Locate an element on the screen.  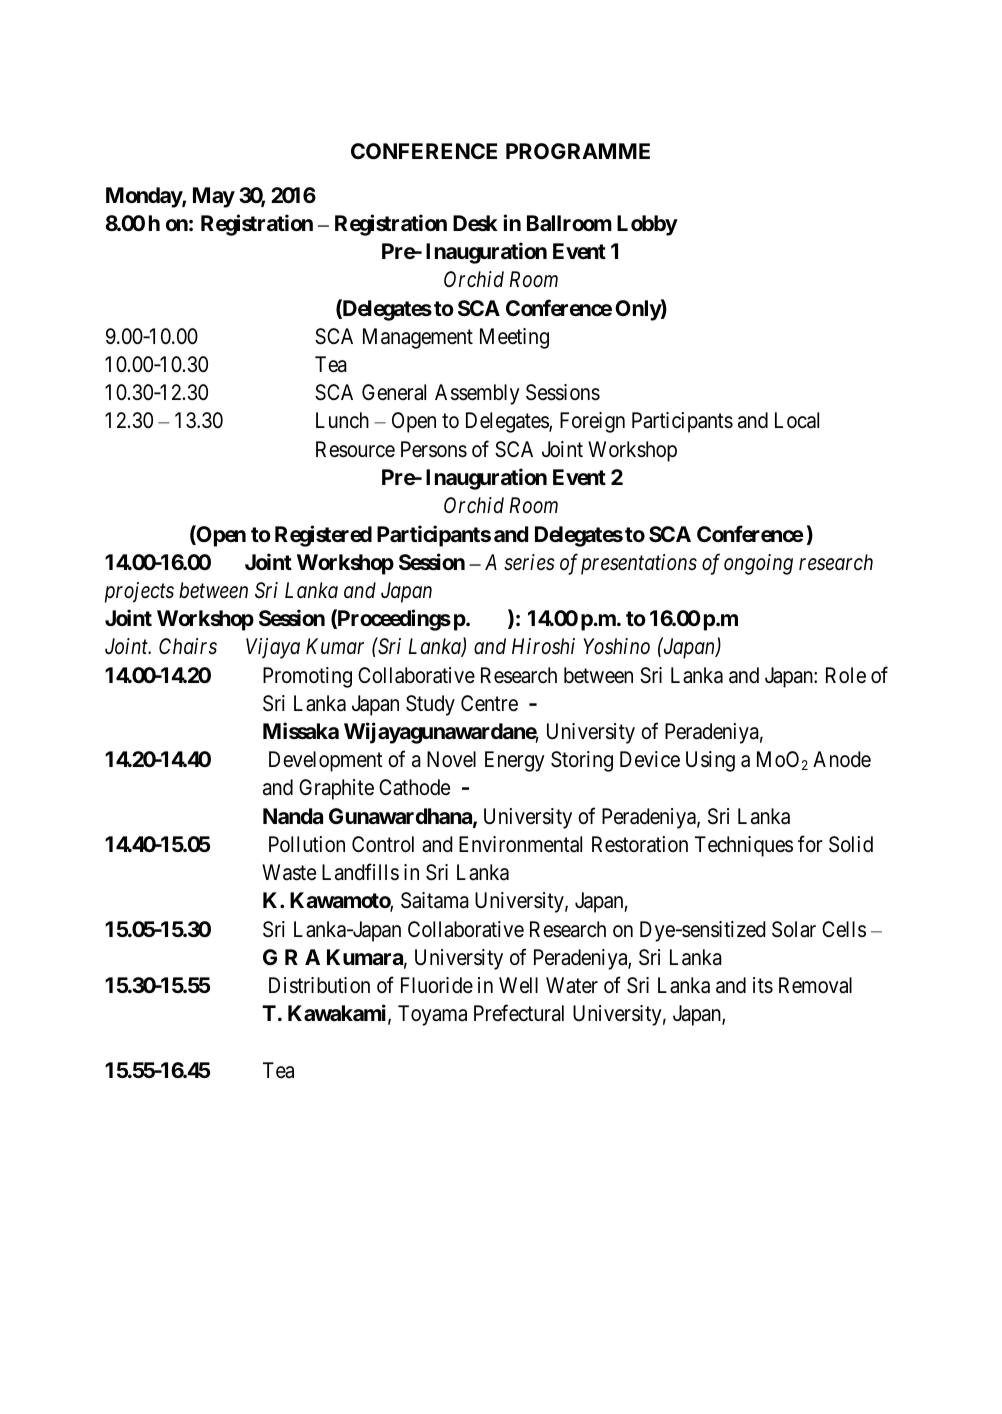
Lobby is located at coordinates (647, 225).
